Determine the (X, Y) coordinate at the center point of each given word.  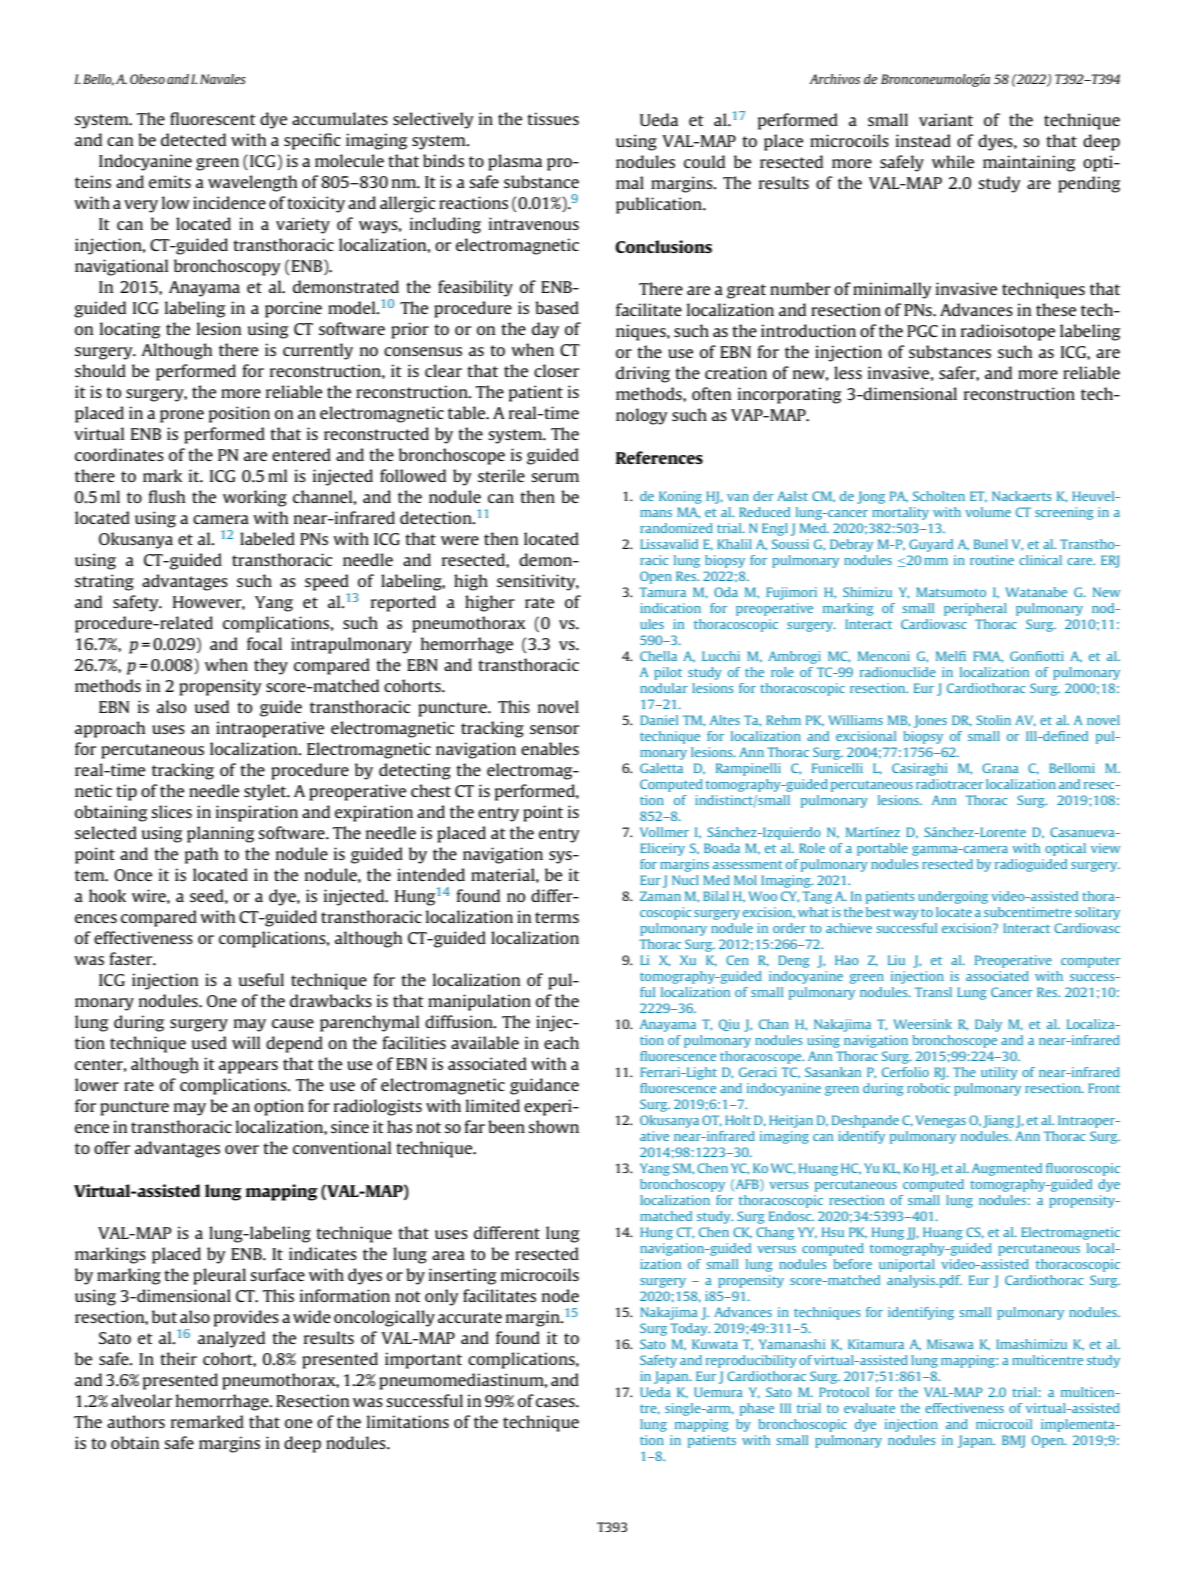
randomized (676, 528)
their (178, 1358)
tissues (553, 118)
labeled (267, 538)
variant (946, 119)
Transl (933, 992)
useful (261, 979)
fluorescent (213, 118)
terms (557, 917)
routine (992, 560)
